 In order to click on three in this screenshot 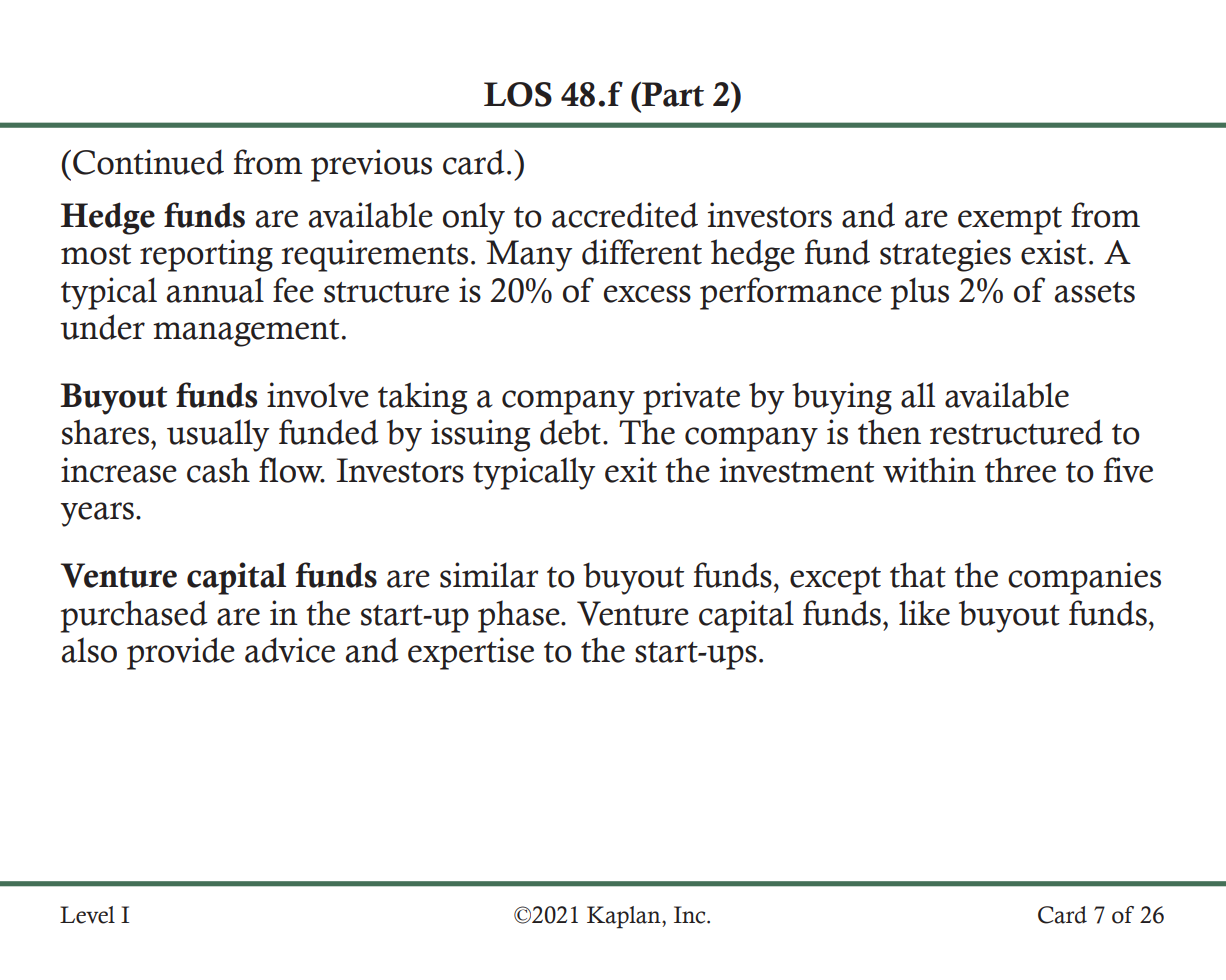, I will do `click(1020, 470)`.
